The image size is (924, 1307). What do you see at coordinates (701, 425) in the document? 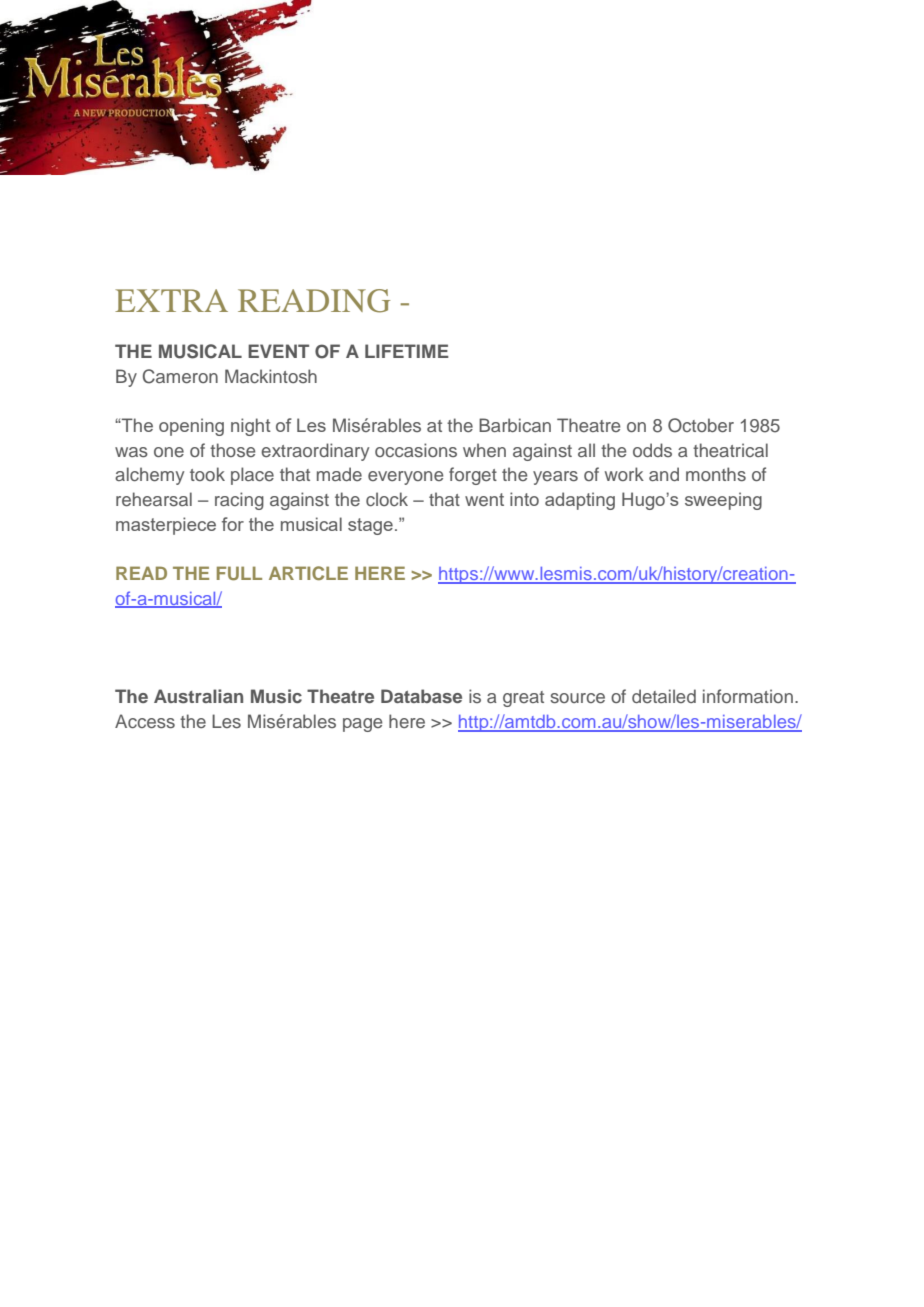
I see `October` at bounding box center [701, 425].
